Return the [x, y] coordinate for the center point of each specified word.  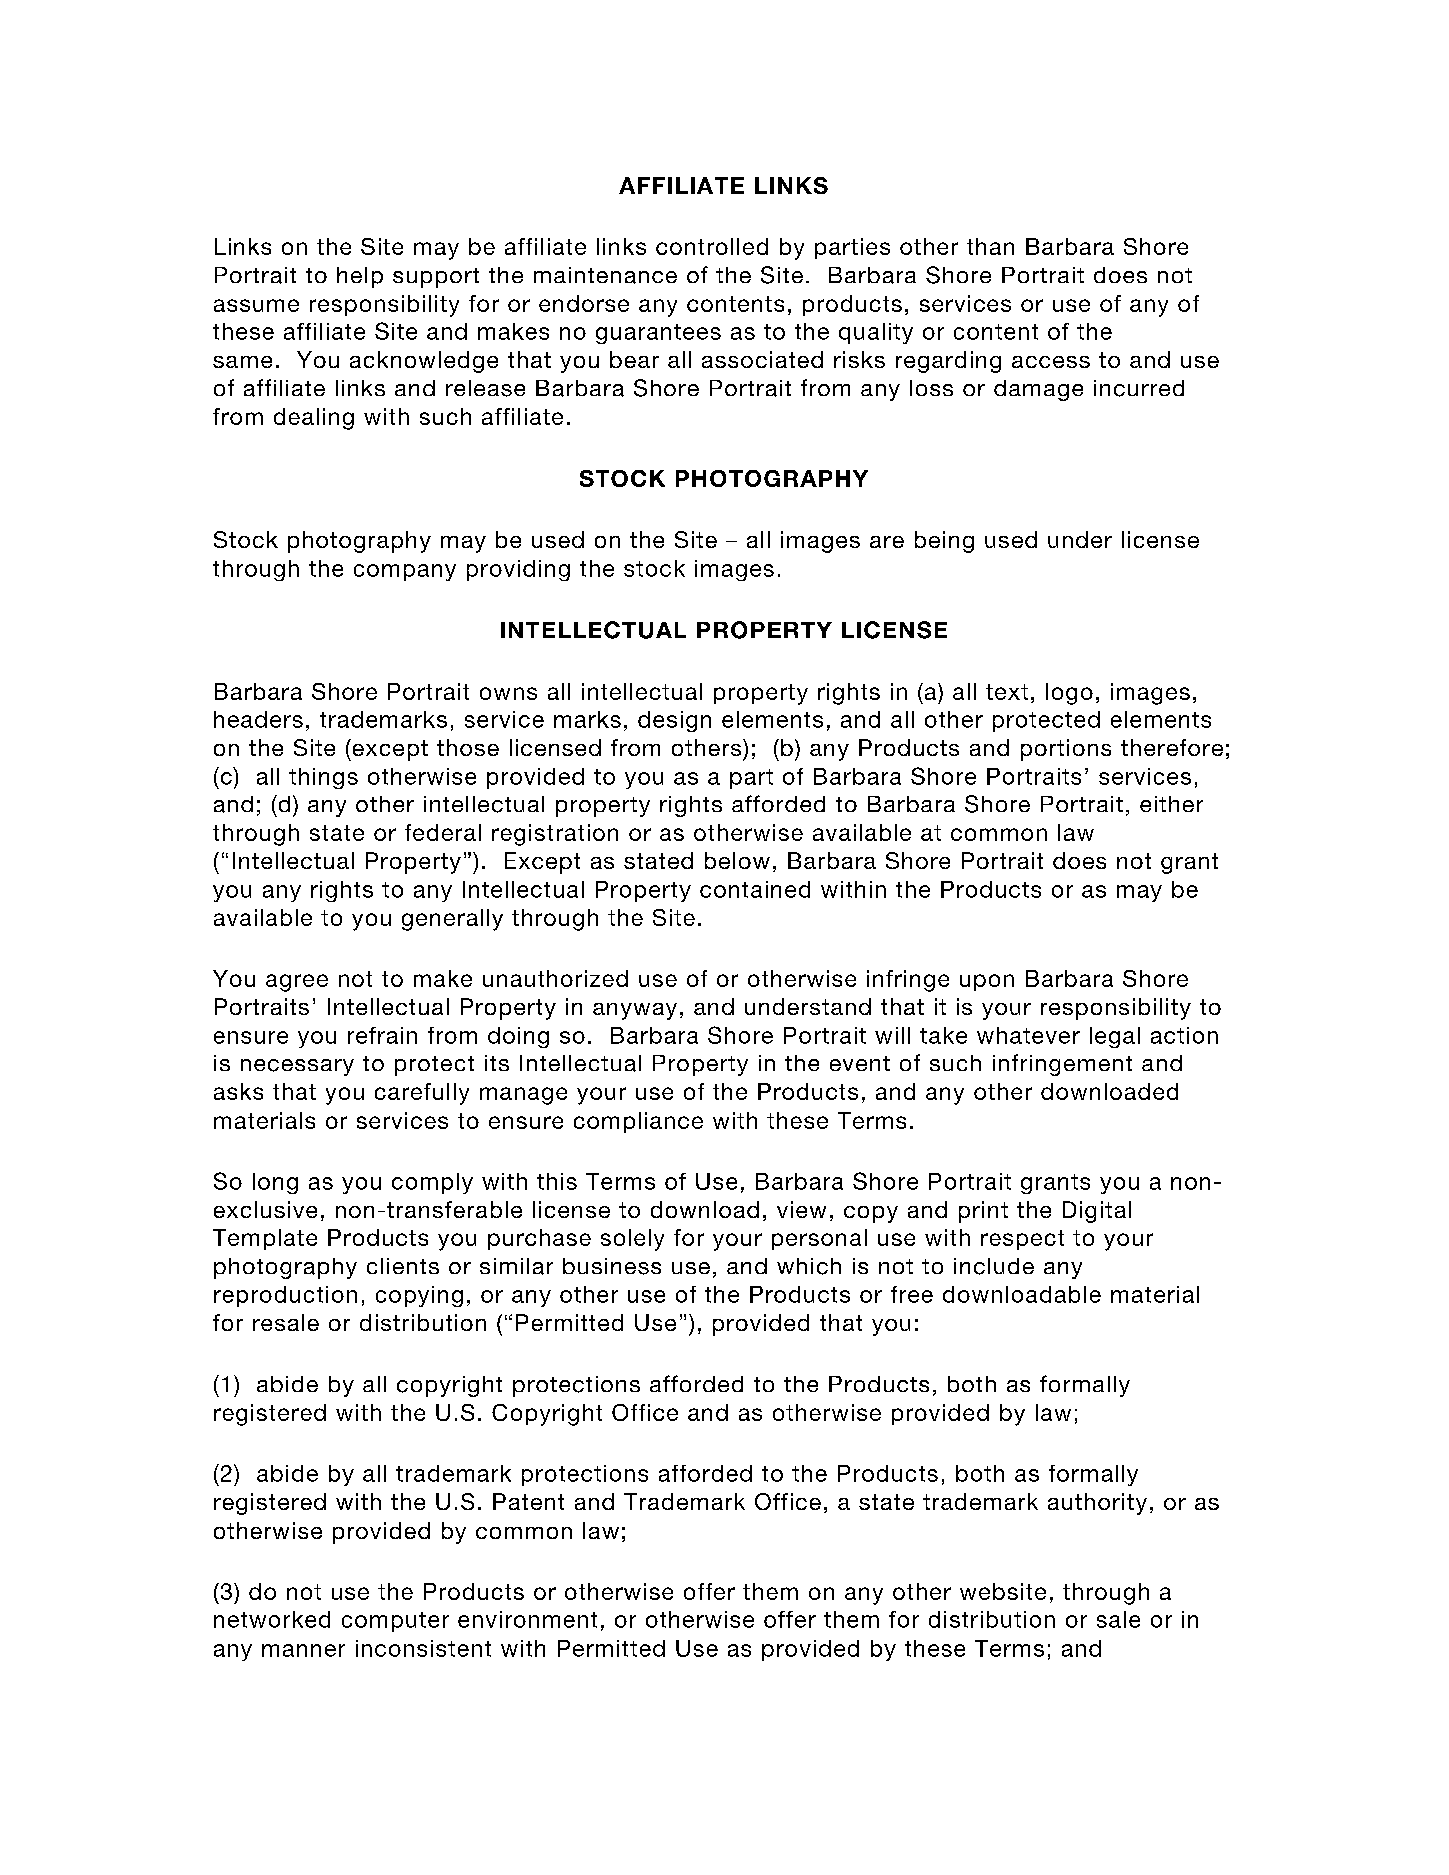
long [275, 1183]
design [674, 721]
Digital [1097, 1212]
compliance [638, 1122]
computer [395, 1622]
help [360, 277]
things [323, 778]
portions [1066, 750]
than [990, 246]
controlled [712, 246]
